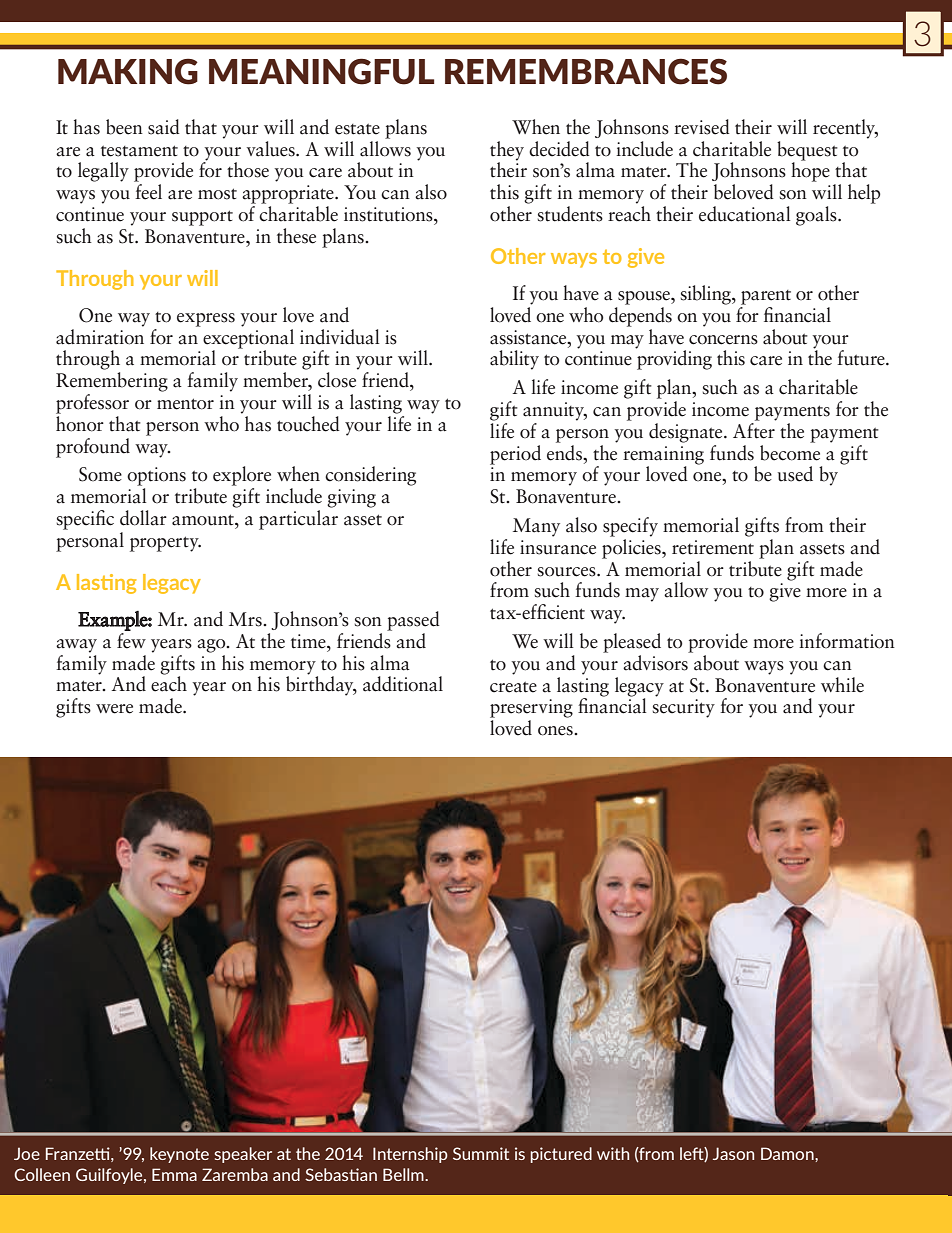 The width and height of the page is (952, 1233). I want to click on security, so click(684, 708).
